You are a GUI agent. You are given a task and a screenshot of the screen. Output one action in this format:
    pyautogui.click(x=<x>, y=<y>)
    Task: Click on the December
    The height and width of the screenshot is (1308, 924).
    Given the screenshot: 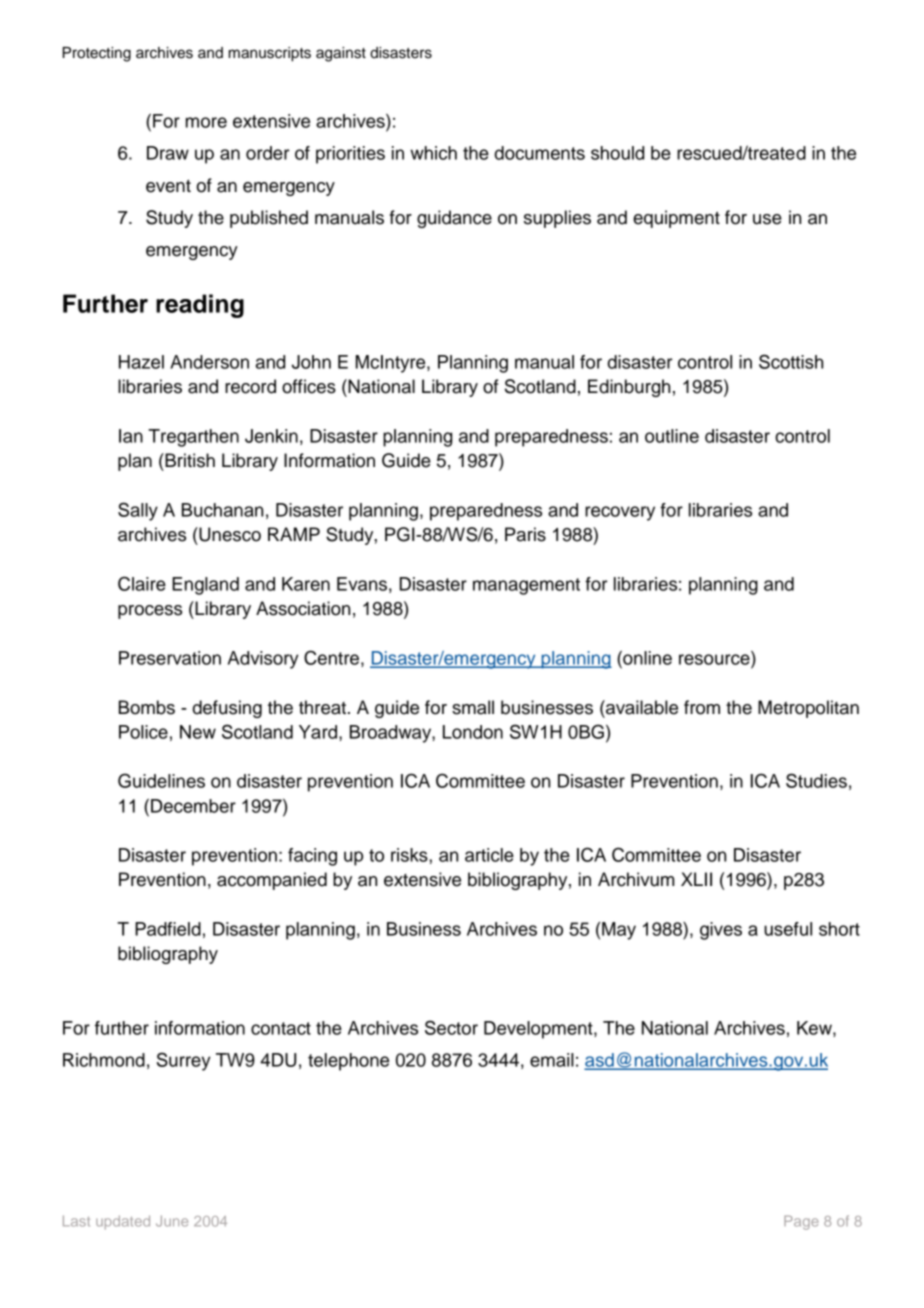 What is the action you would take?
    pyautogui.click(x=193, y=806)
